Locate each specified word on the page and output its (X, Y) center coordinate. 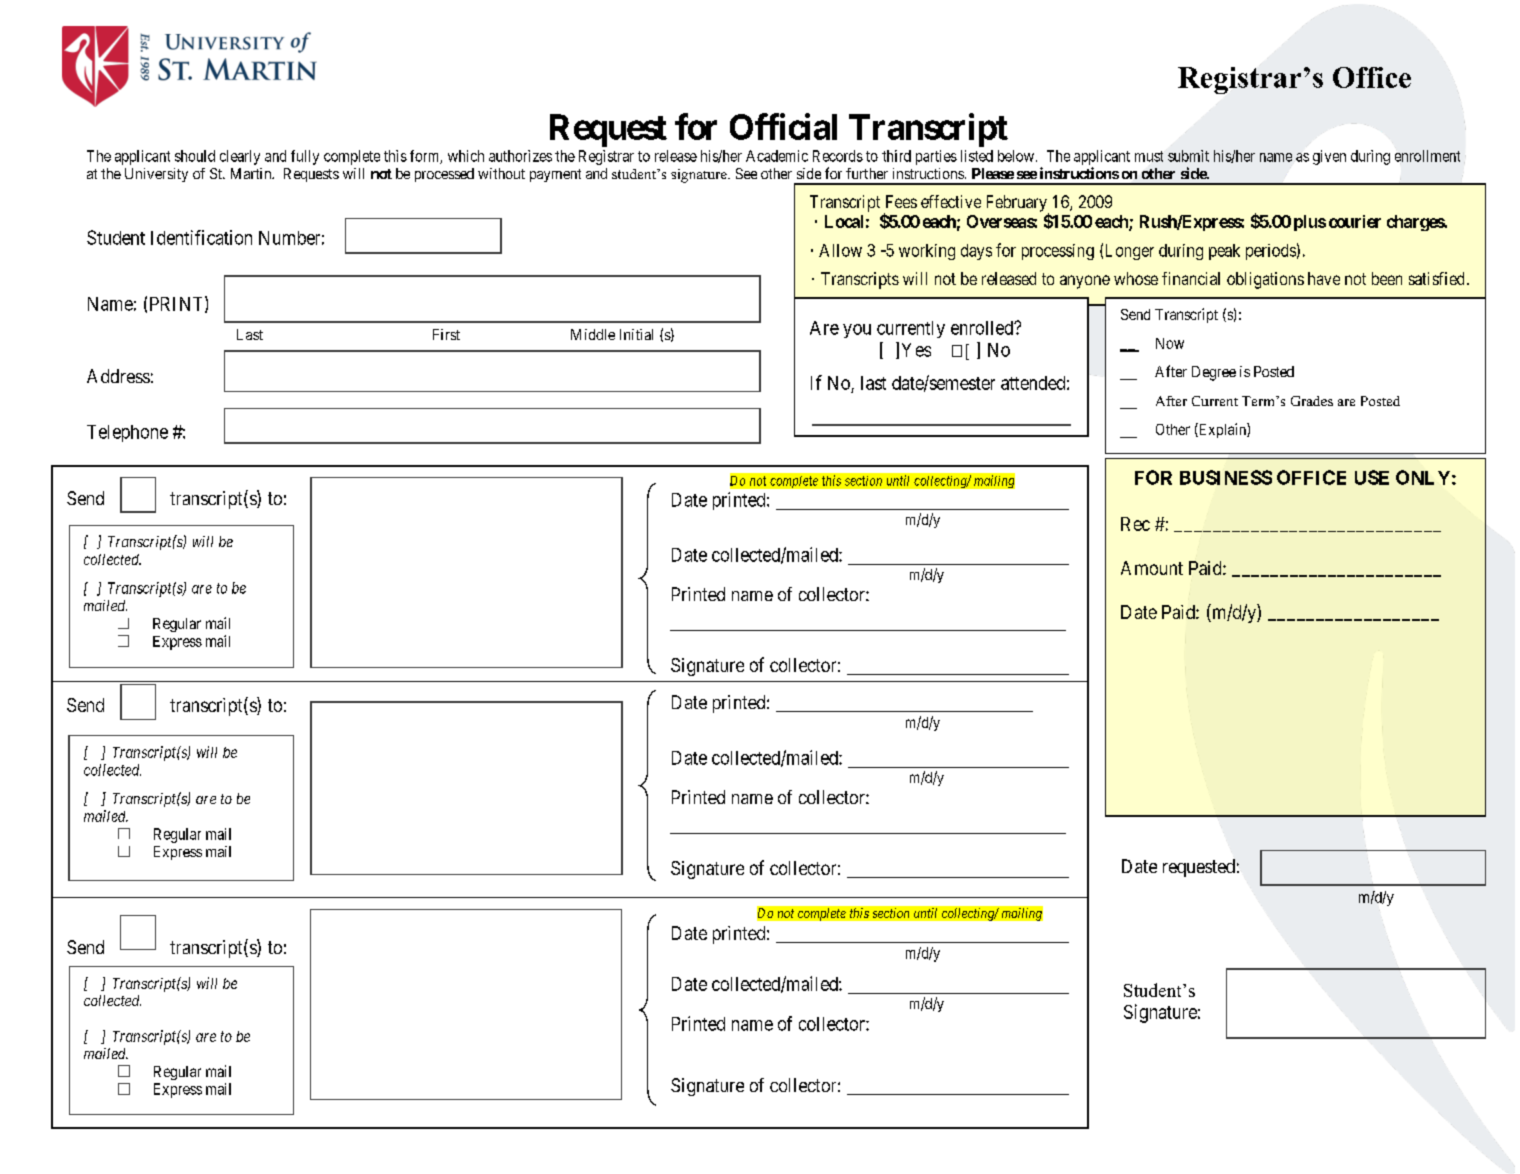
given (1329, 157)
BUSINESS (1226, 477)
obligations (1265, 280)
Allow (840, 250)
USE (1372, 477)
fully (305, 157)
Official (783, 126)
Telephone (127, 433)
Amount (1152, 568)
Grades (1312, 401)
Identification (201, 237)
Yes (916, 350)
